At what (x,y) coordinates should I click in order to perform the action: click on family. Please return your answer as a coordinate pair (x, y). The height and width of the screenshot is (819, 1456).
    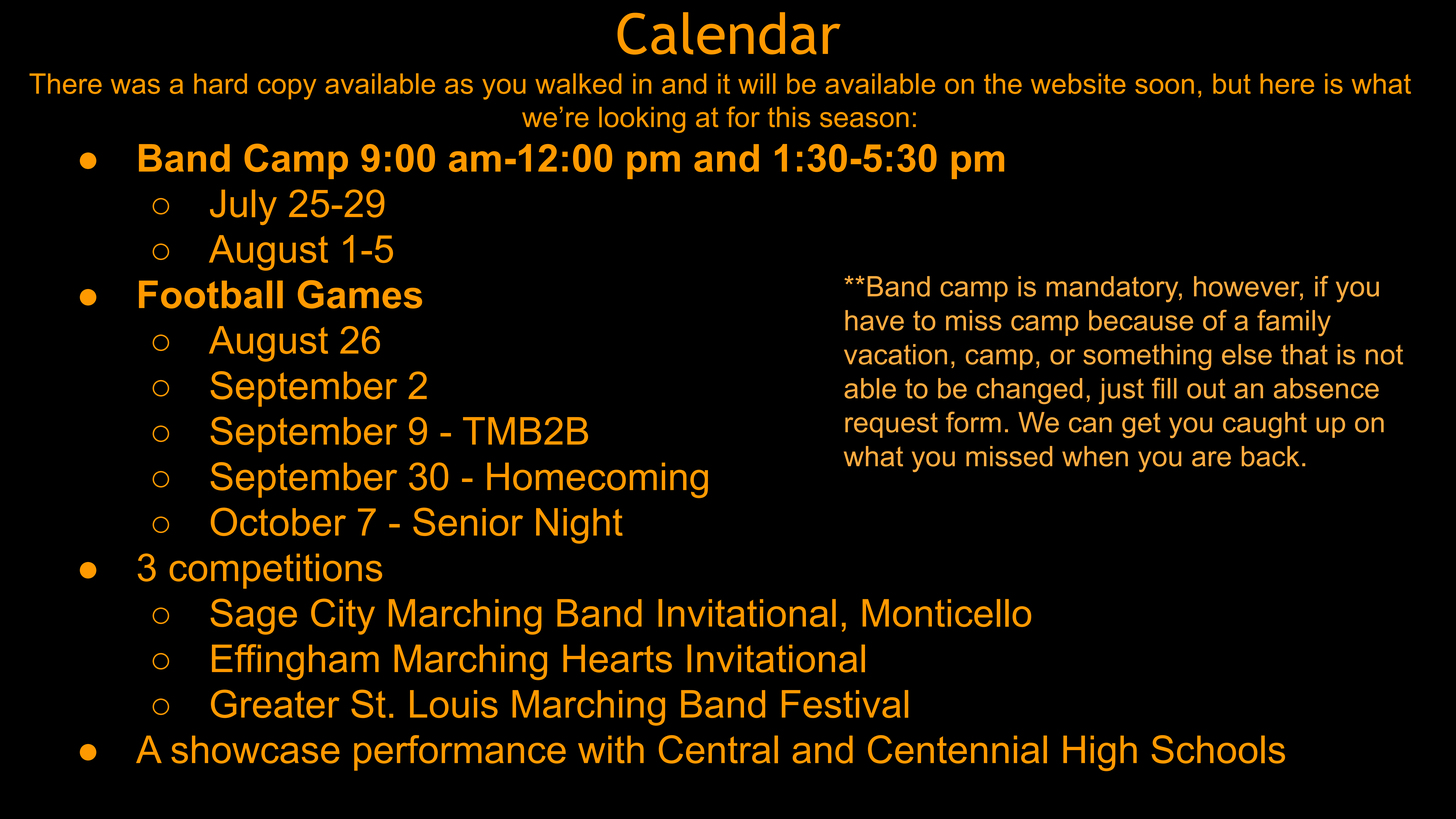
    Looking at the image, I should click on (1294, 323).
